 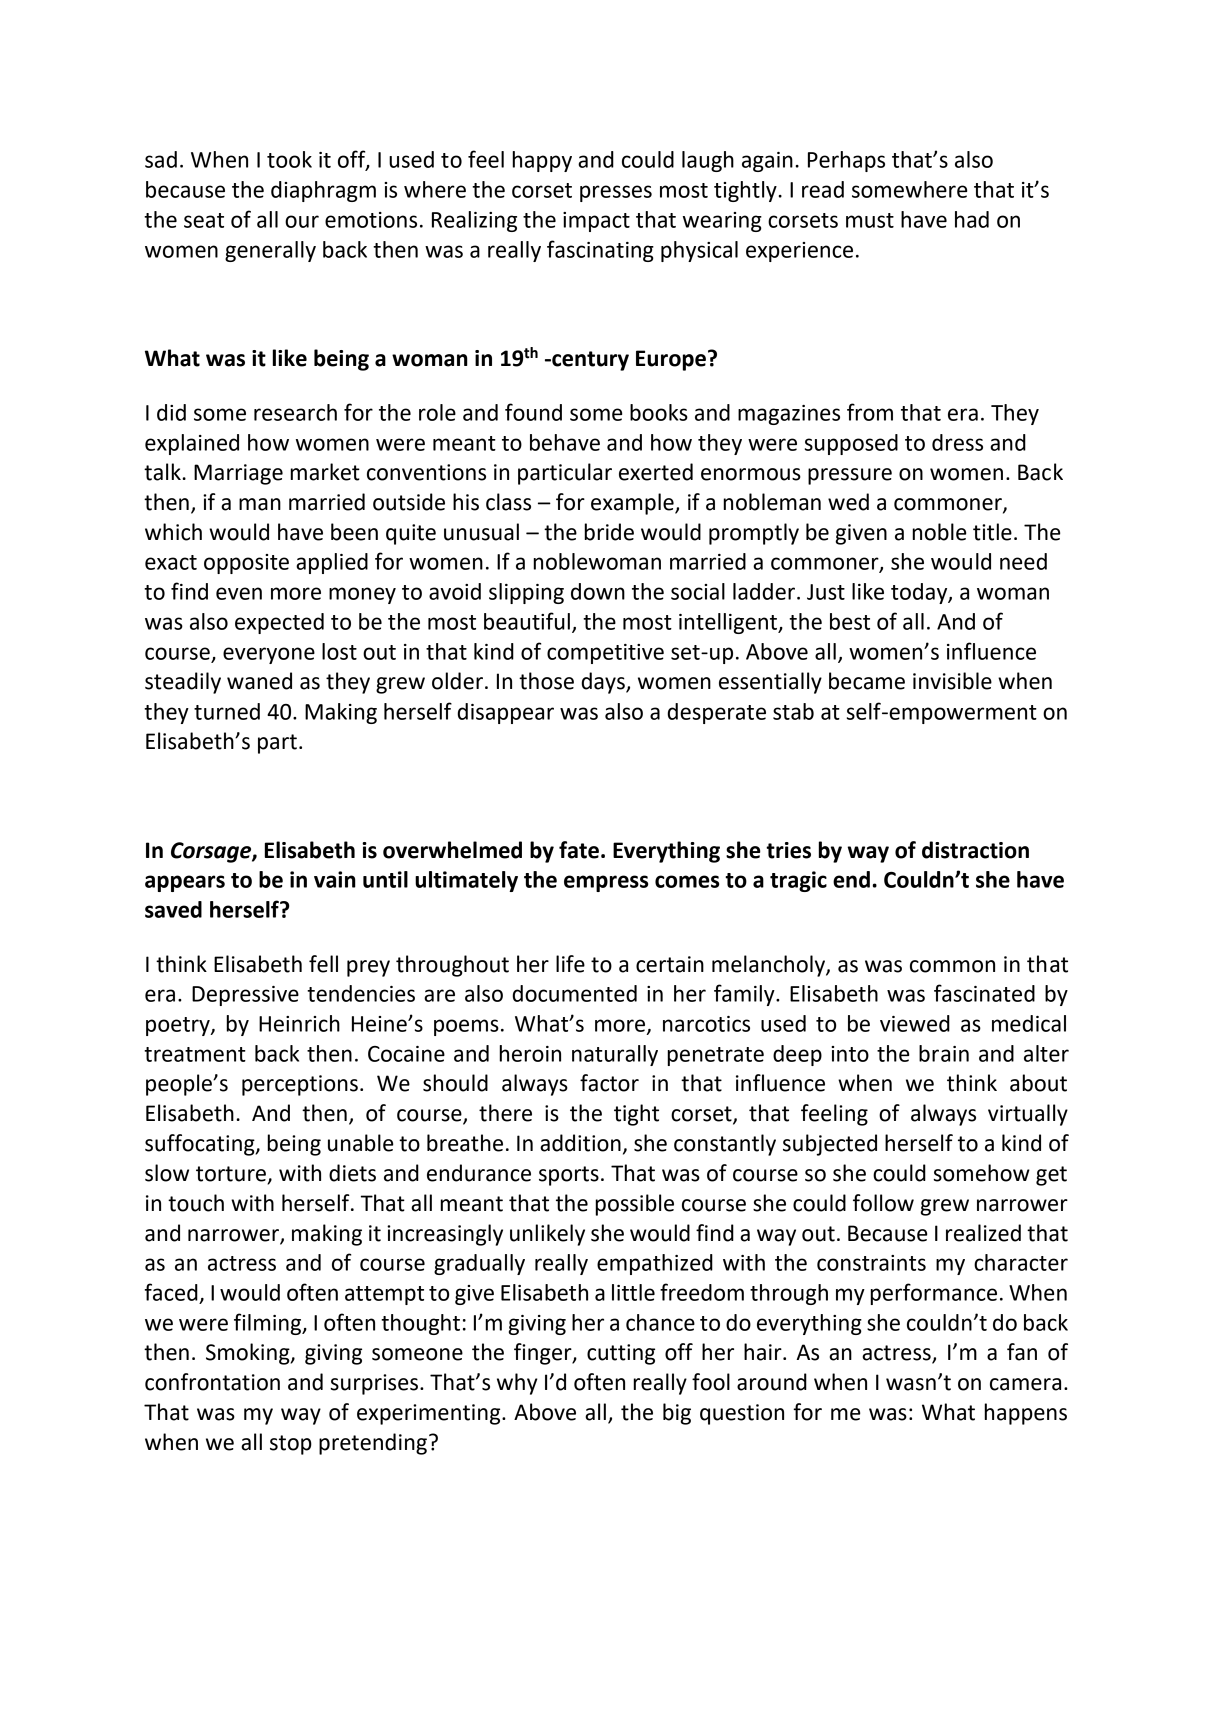 I want to click on had, so click(x=972, y=219).
